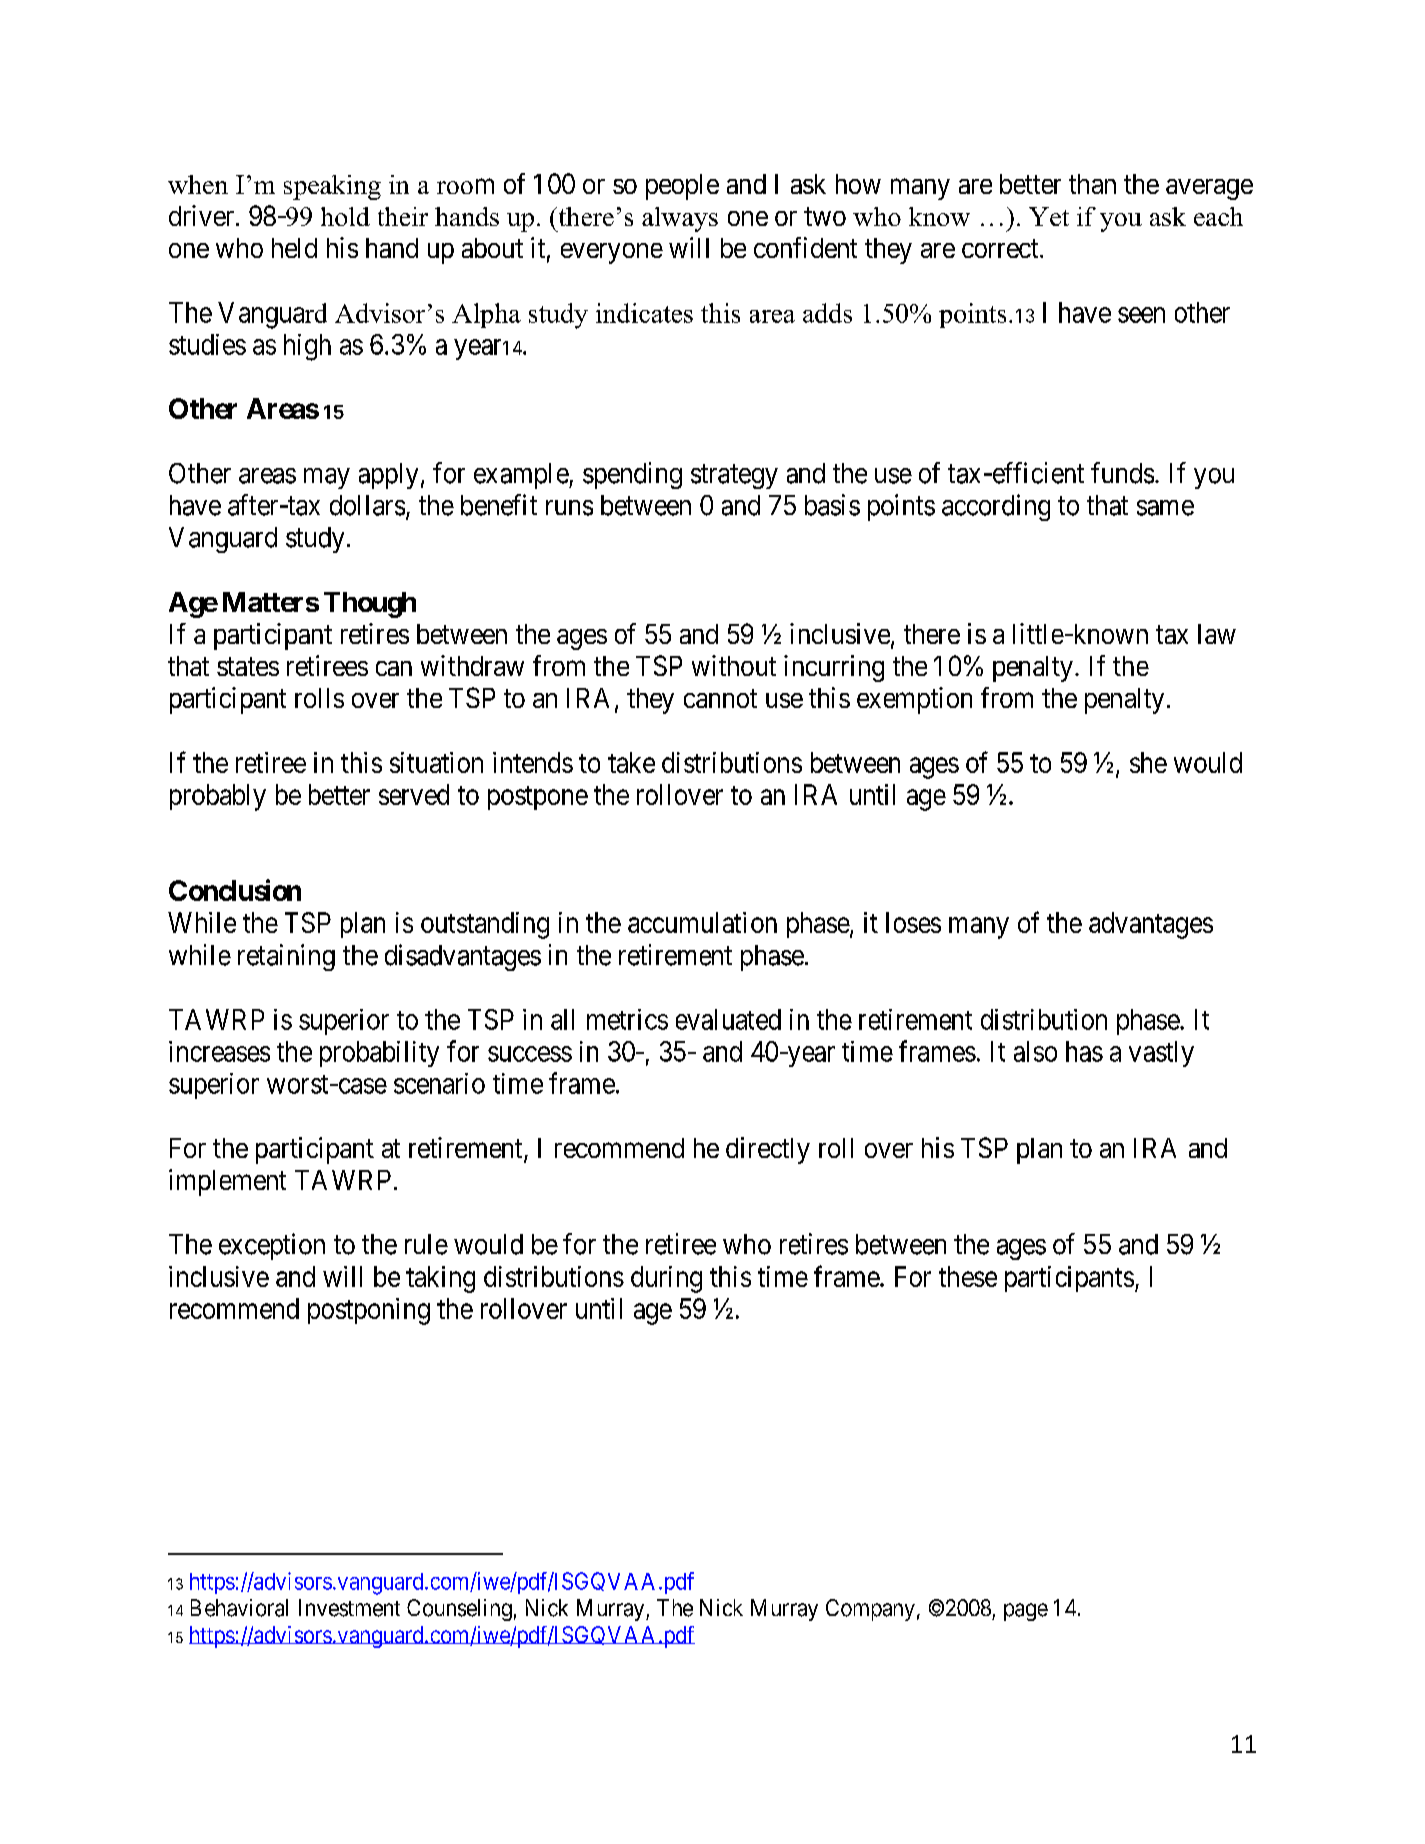 Image resolution: width=1425 pixels, height=1844 pixels. I want to click on Conclusion, so click(235, 890).
